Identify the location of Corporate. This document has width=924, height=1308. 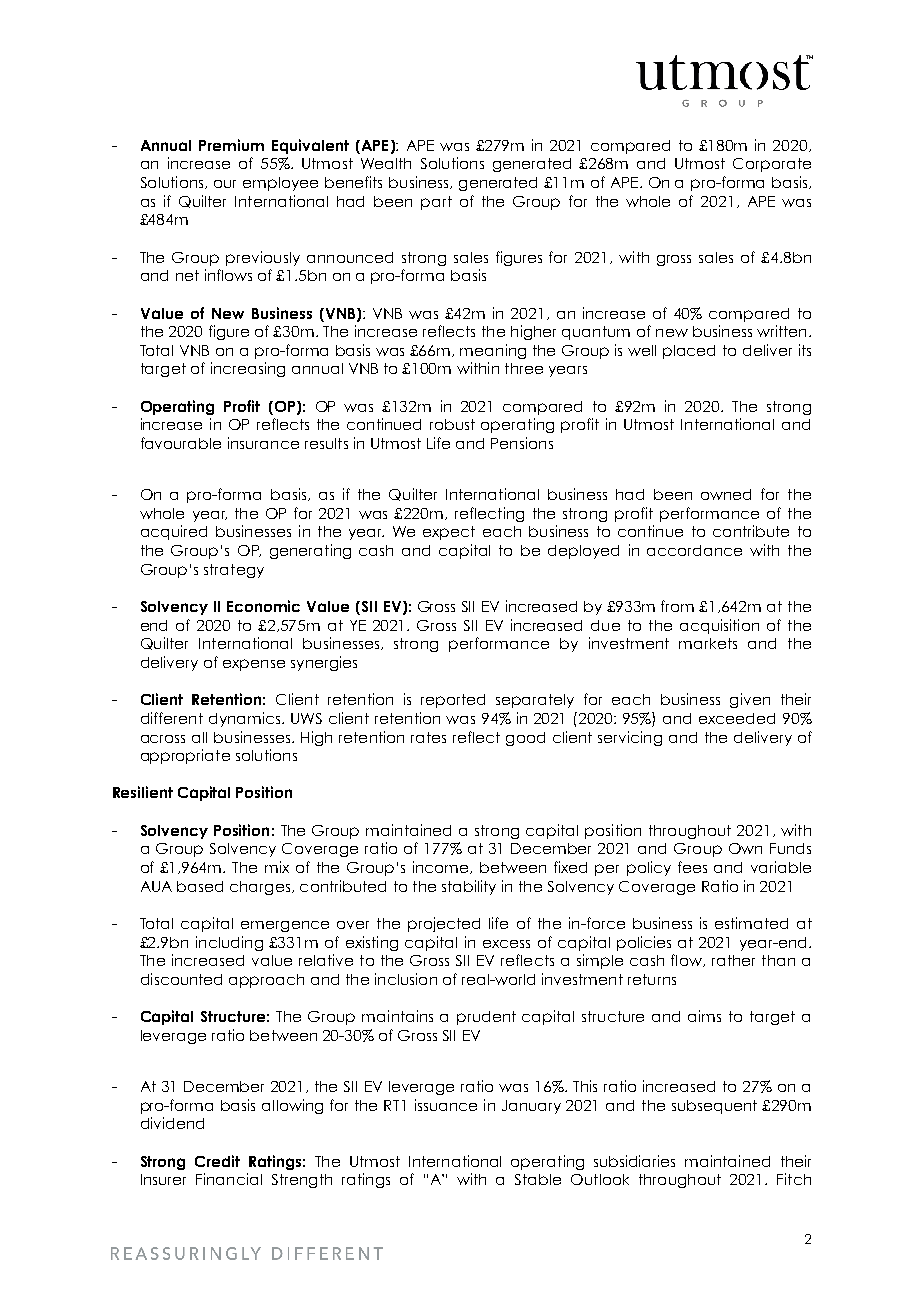
(772, 165).
